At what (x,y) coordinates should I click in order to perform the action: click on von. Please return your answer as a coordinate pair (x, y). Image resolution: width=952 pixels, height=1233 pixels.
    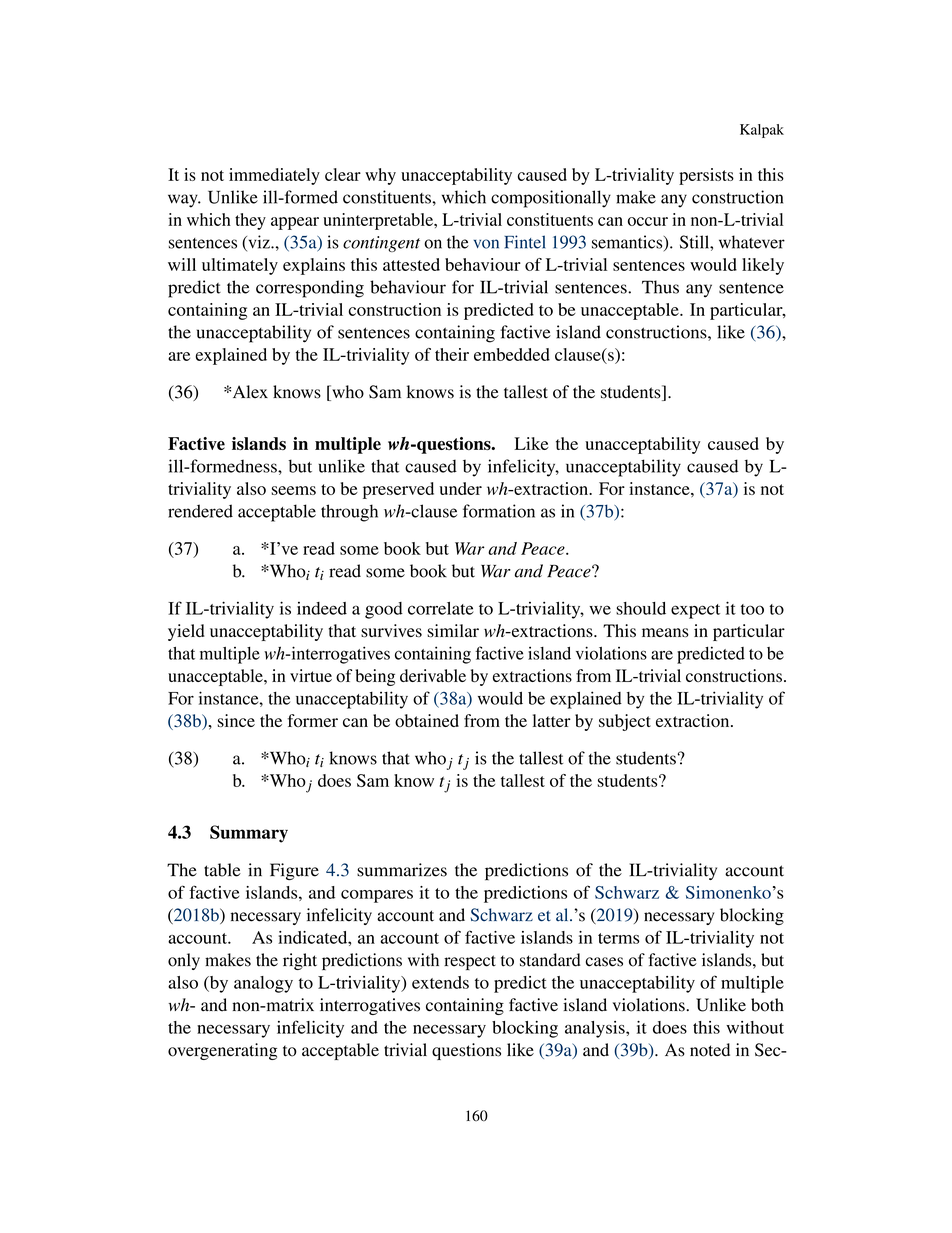
    Looking at the image, I should click on (486, 244).
